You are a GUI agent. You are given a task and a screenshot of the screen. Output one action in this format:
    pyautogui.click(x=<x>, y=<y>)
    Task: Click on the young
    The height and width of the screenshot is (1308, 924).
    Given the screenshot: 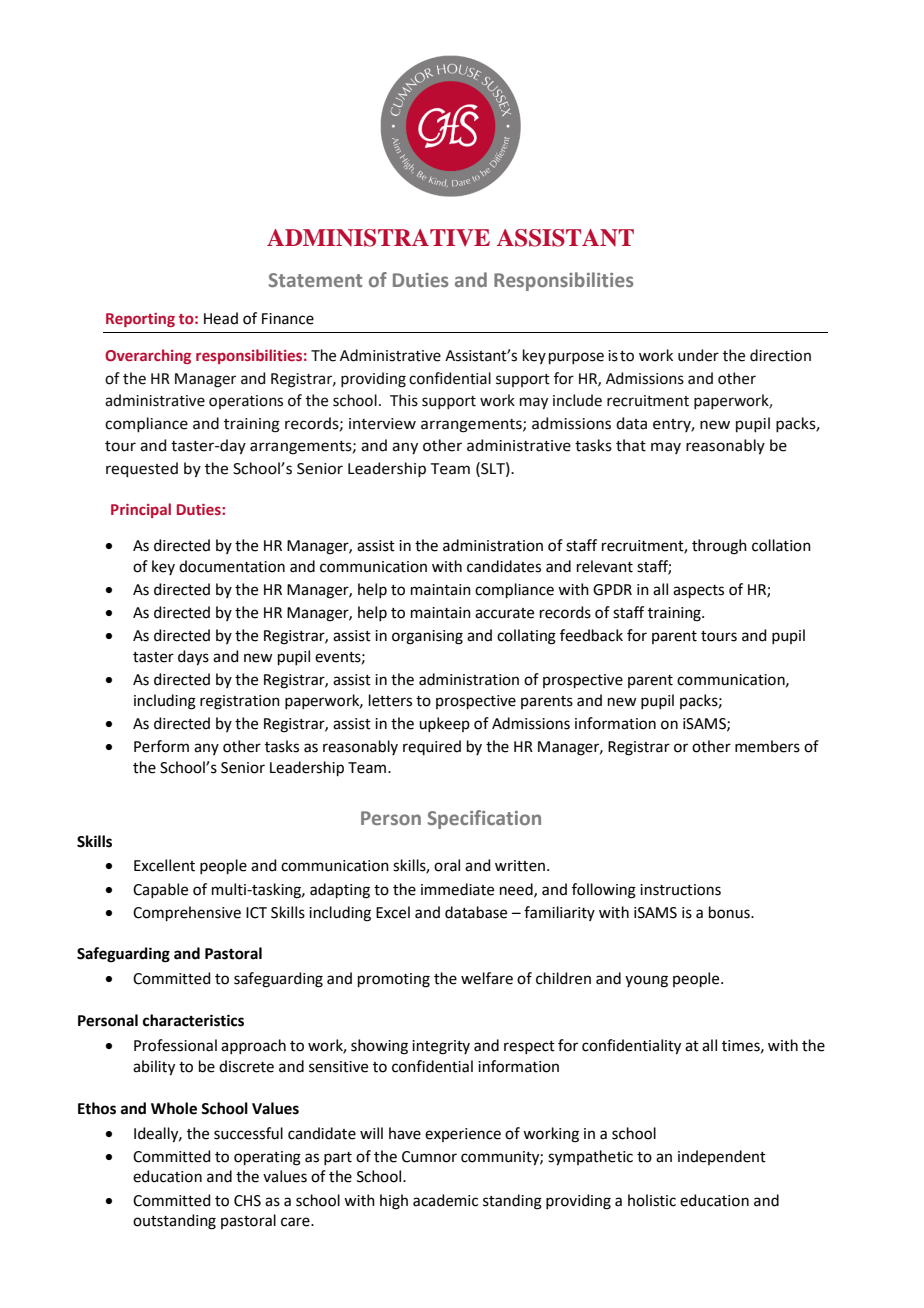 What is the action you would take?
    pyautogui.click(x=646, y=981)
